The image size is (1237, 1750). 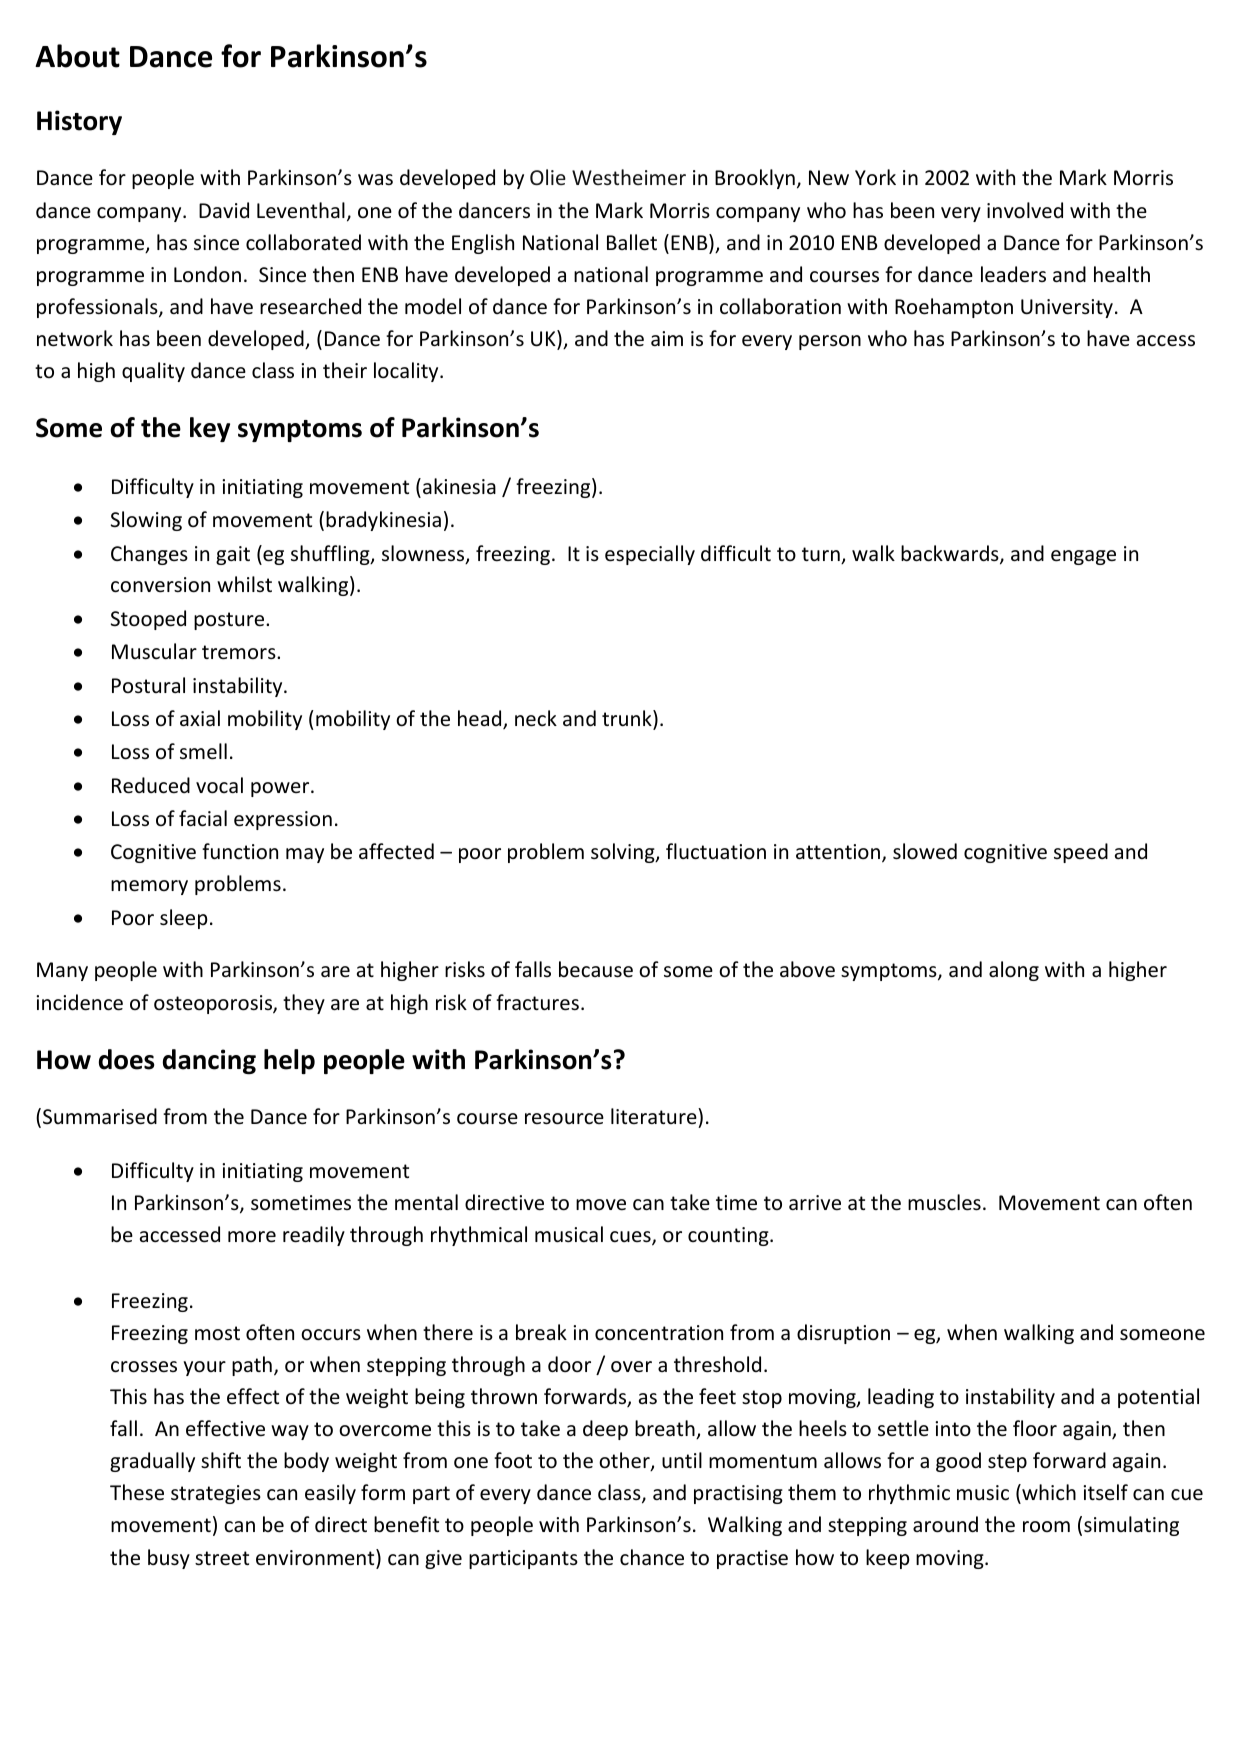 What do you see at coordinates (79, 122) in the document?
I see `History` at bounding box center [79, 122].
